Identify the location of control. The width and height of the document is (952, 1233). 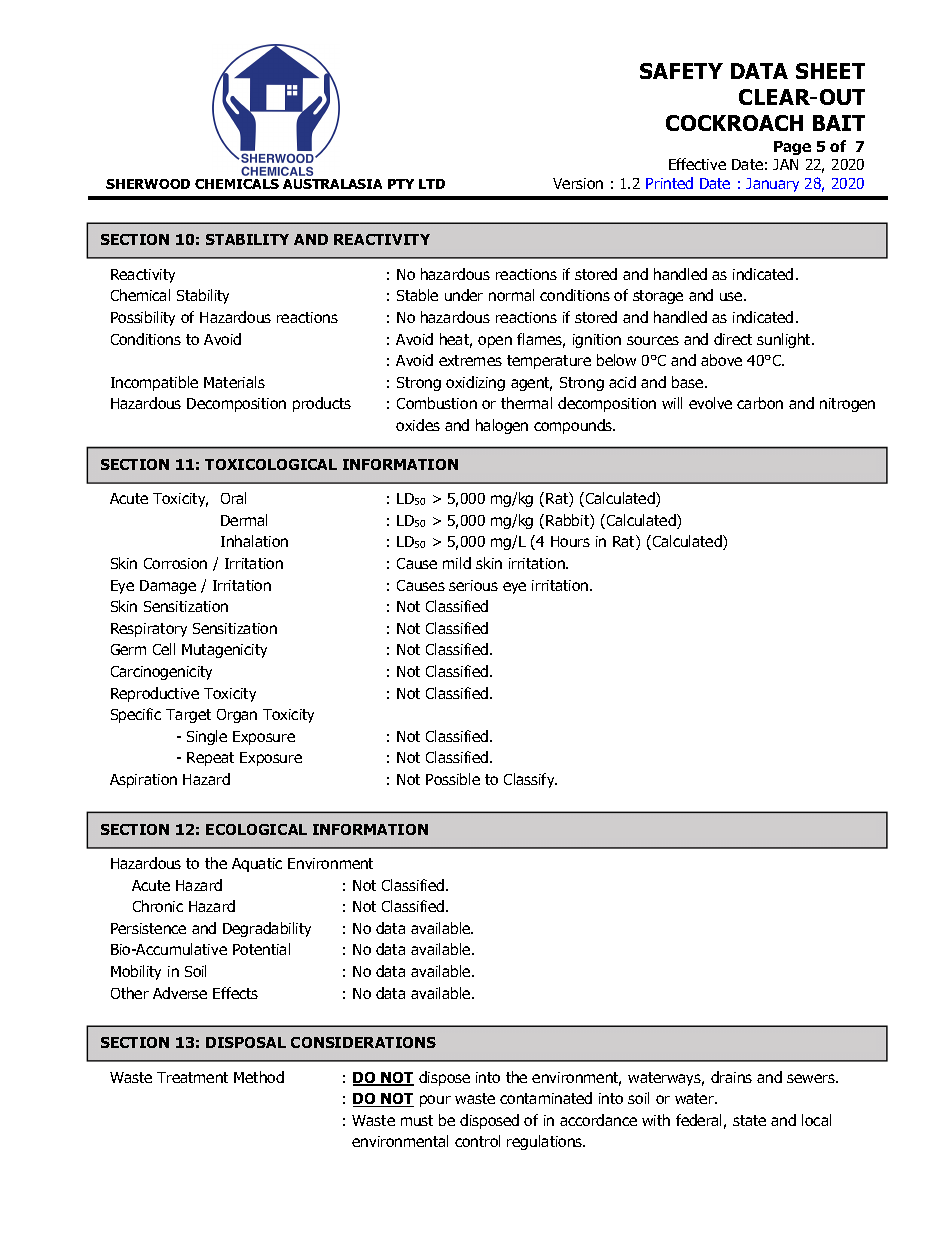
(477, 1141).
